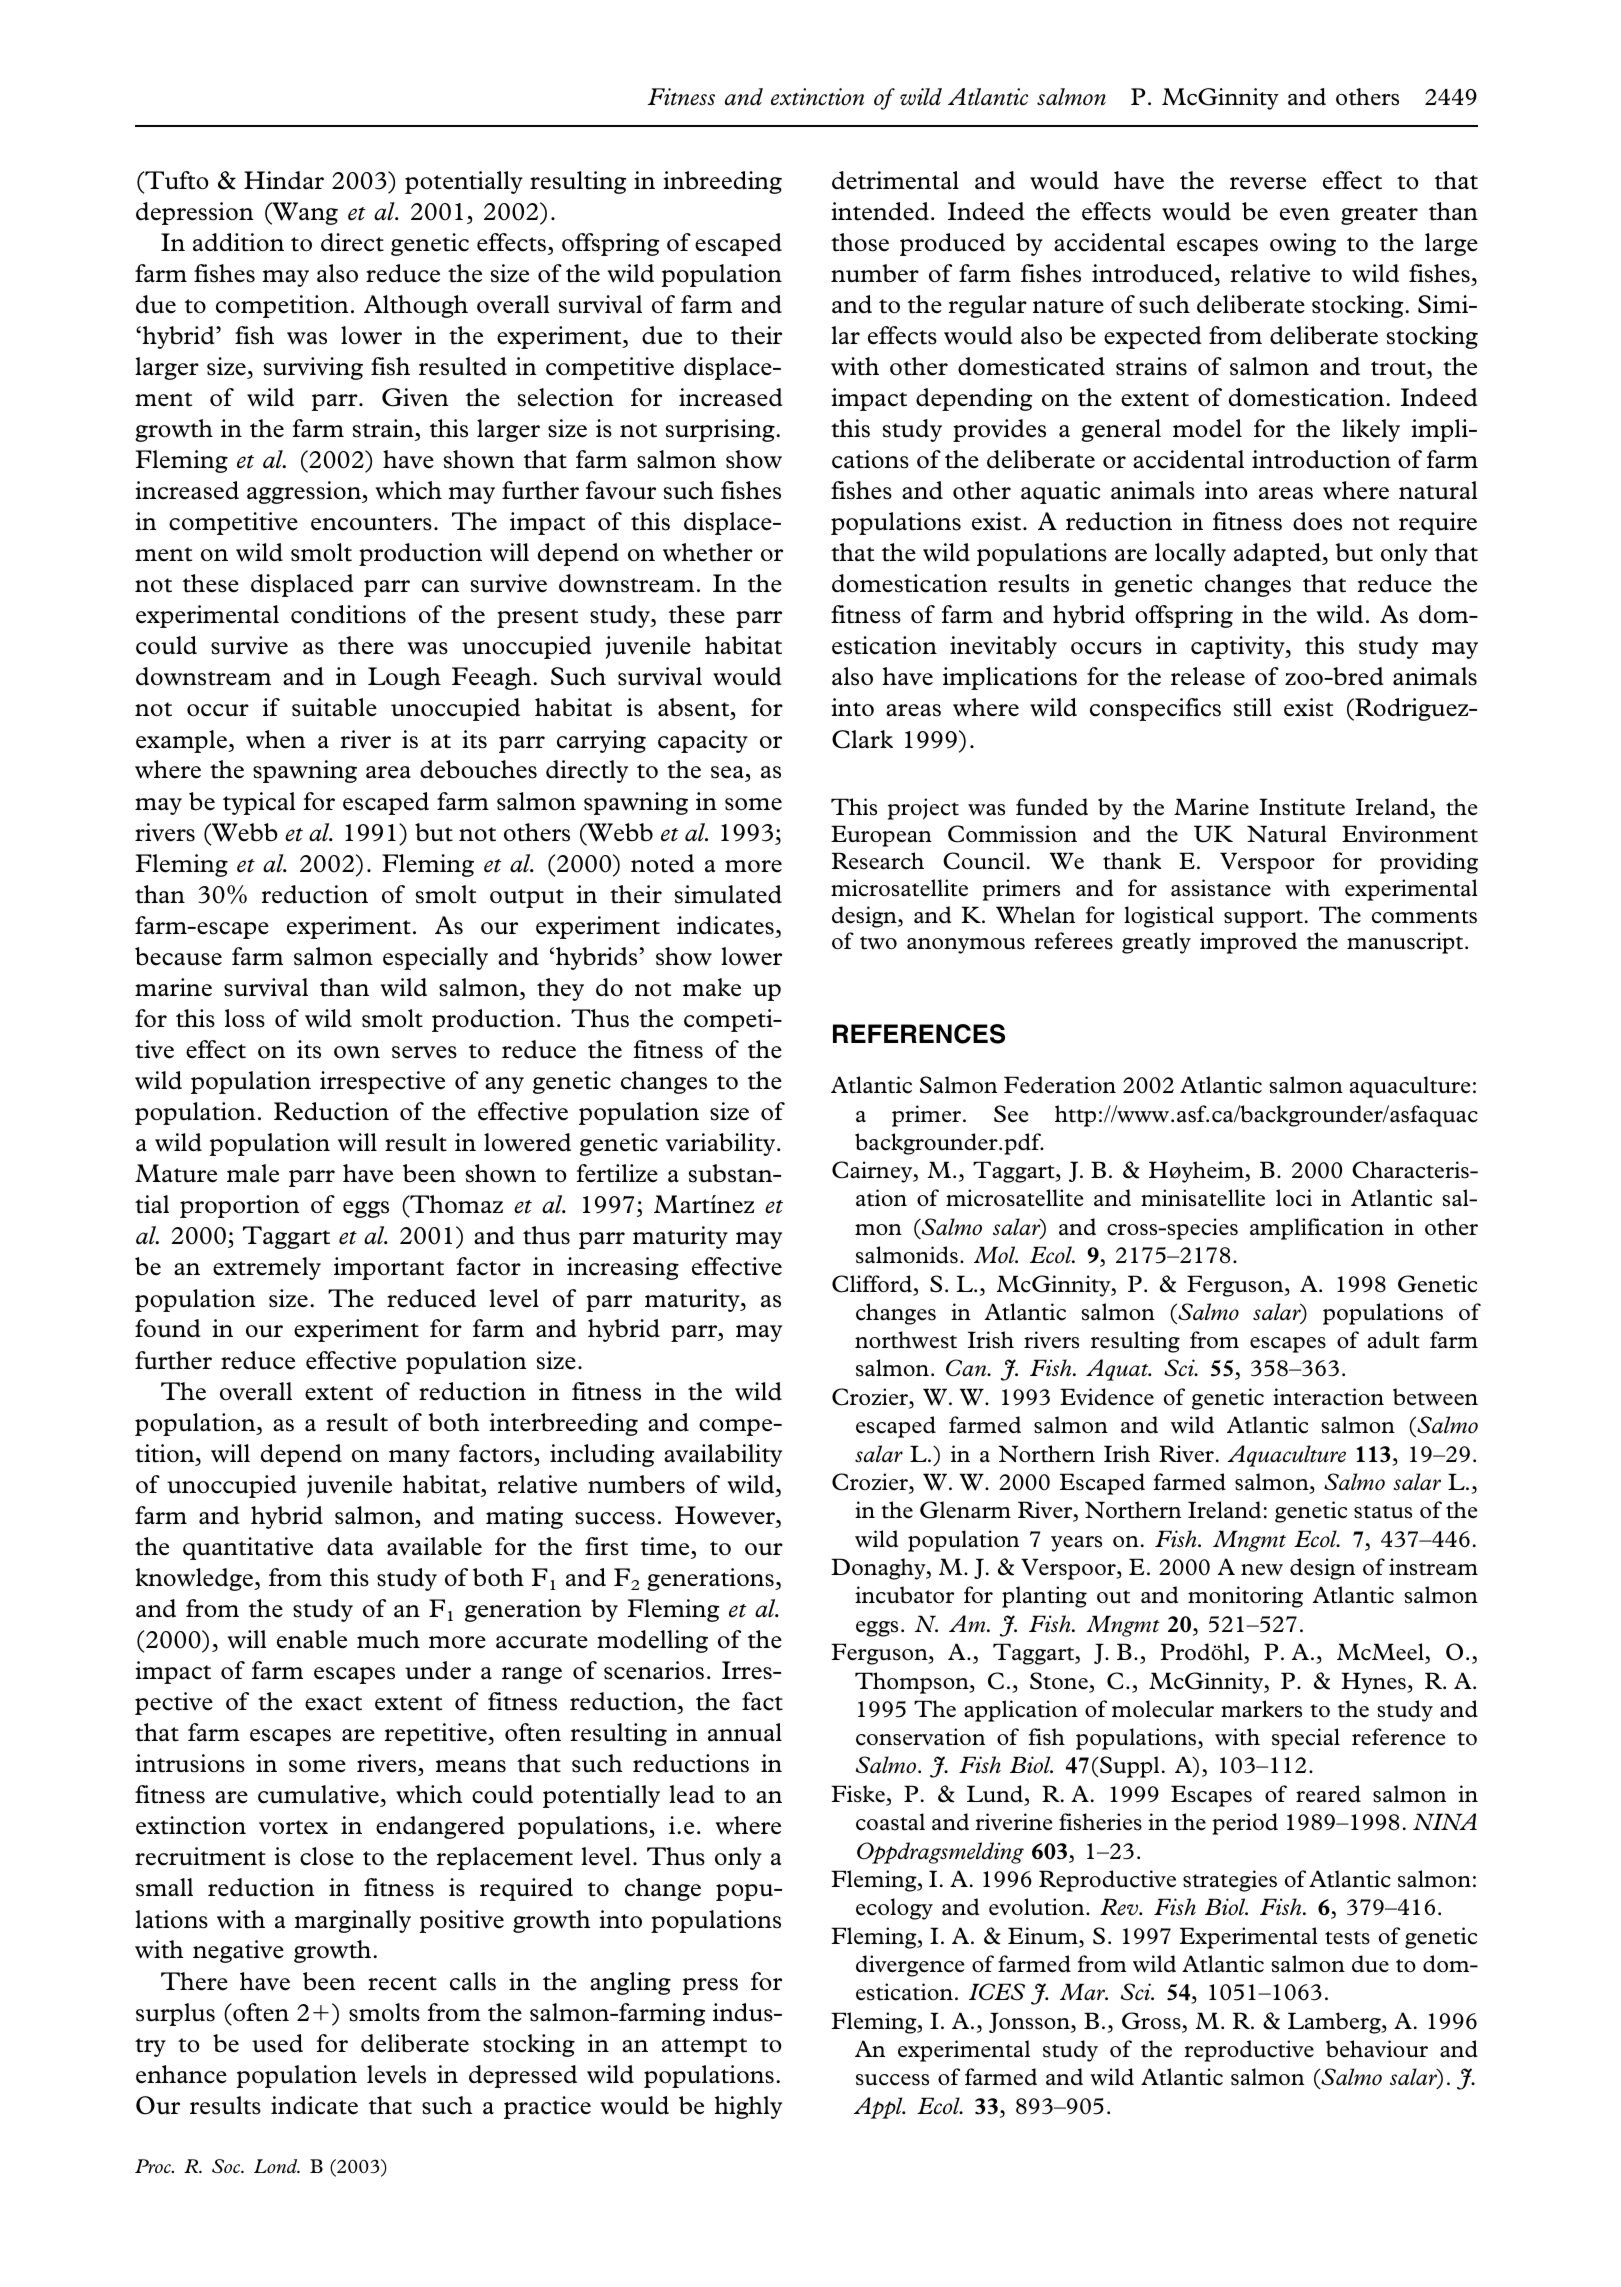 This screenshot has width=1621, height=2287. Describe the element at coordinates (304, 213) in the screenshot. I see `Wang` at that location.
